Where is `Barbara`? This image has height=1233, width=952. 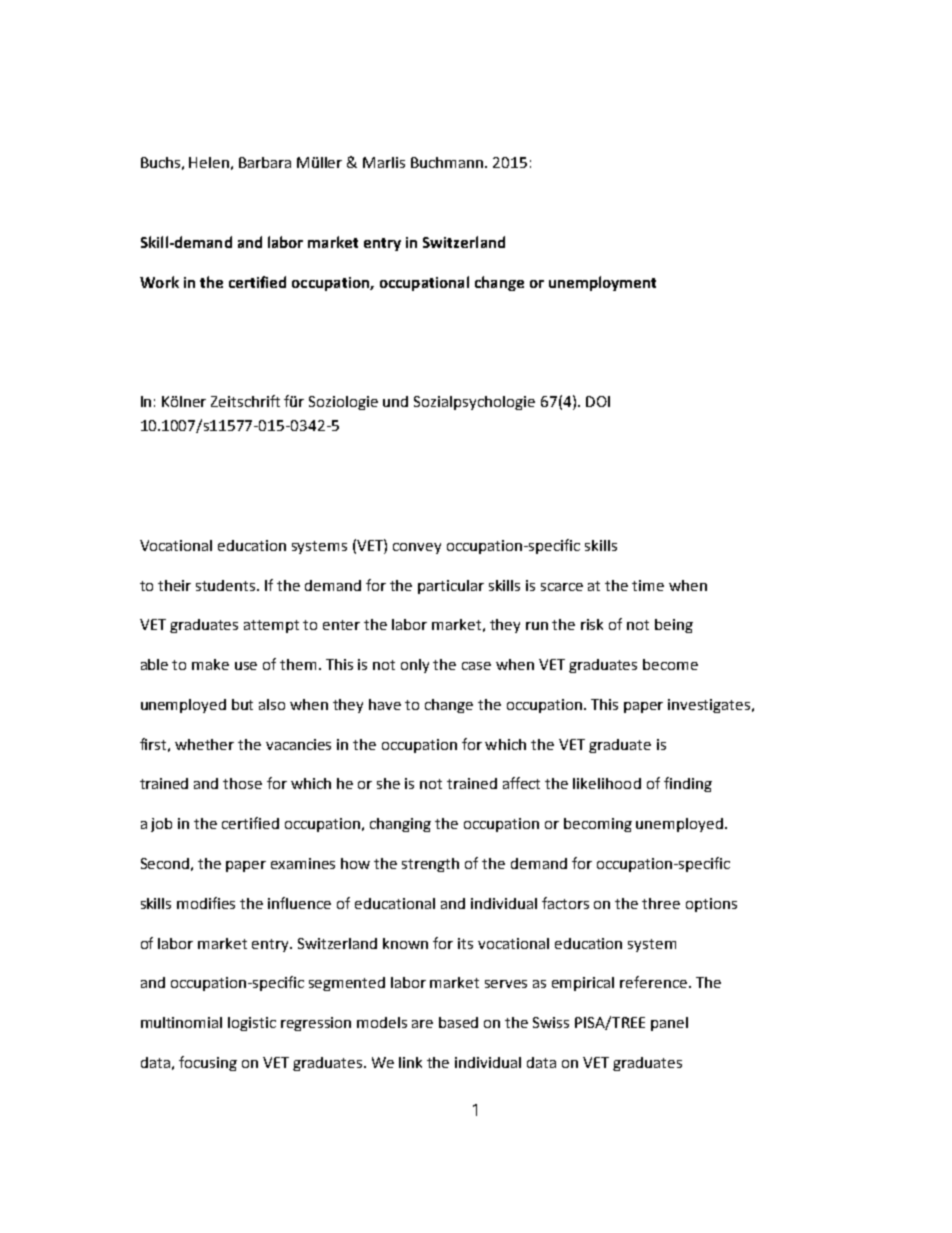
Barbara is located at coordinates (265, 162).
